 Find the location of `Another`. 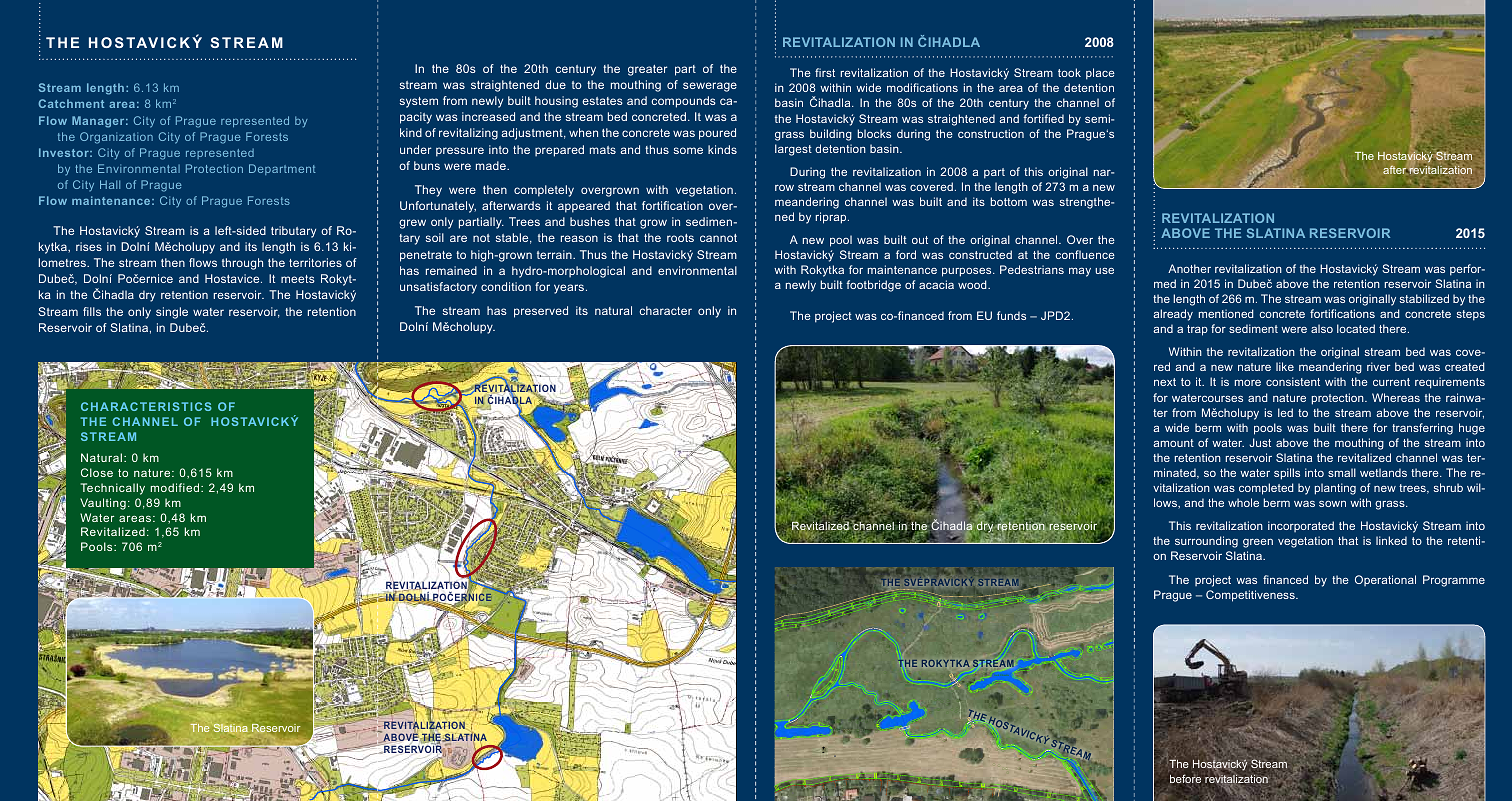

Another is located at coordinates (1189, 268).
